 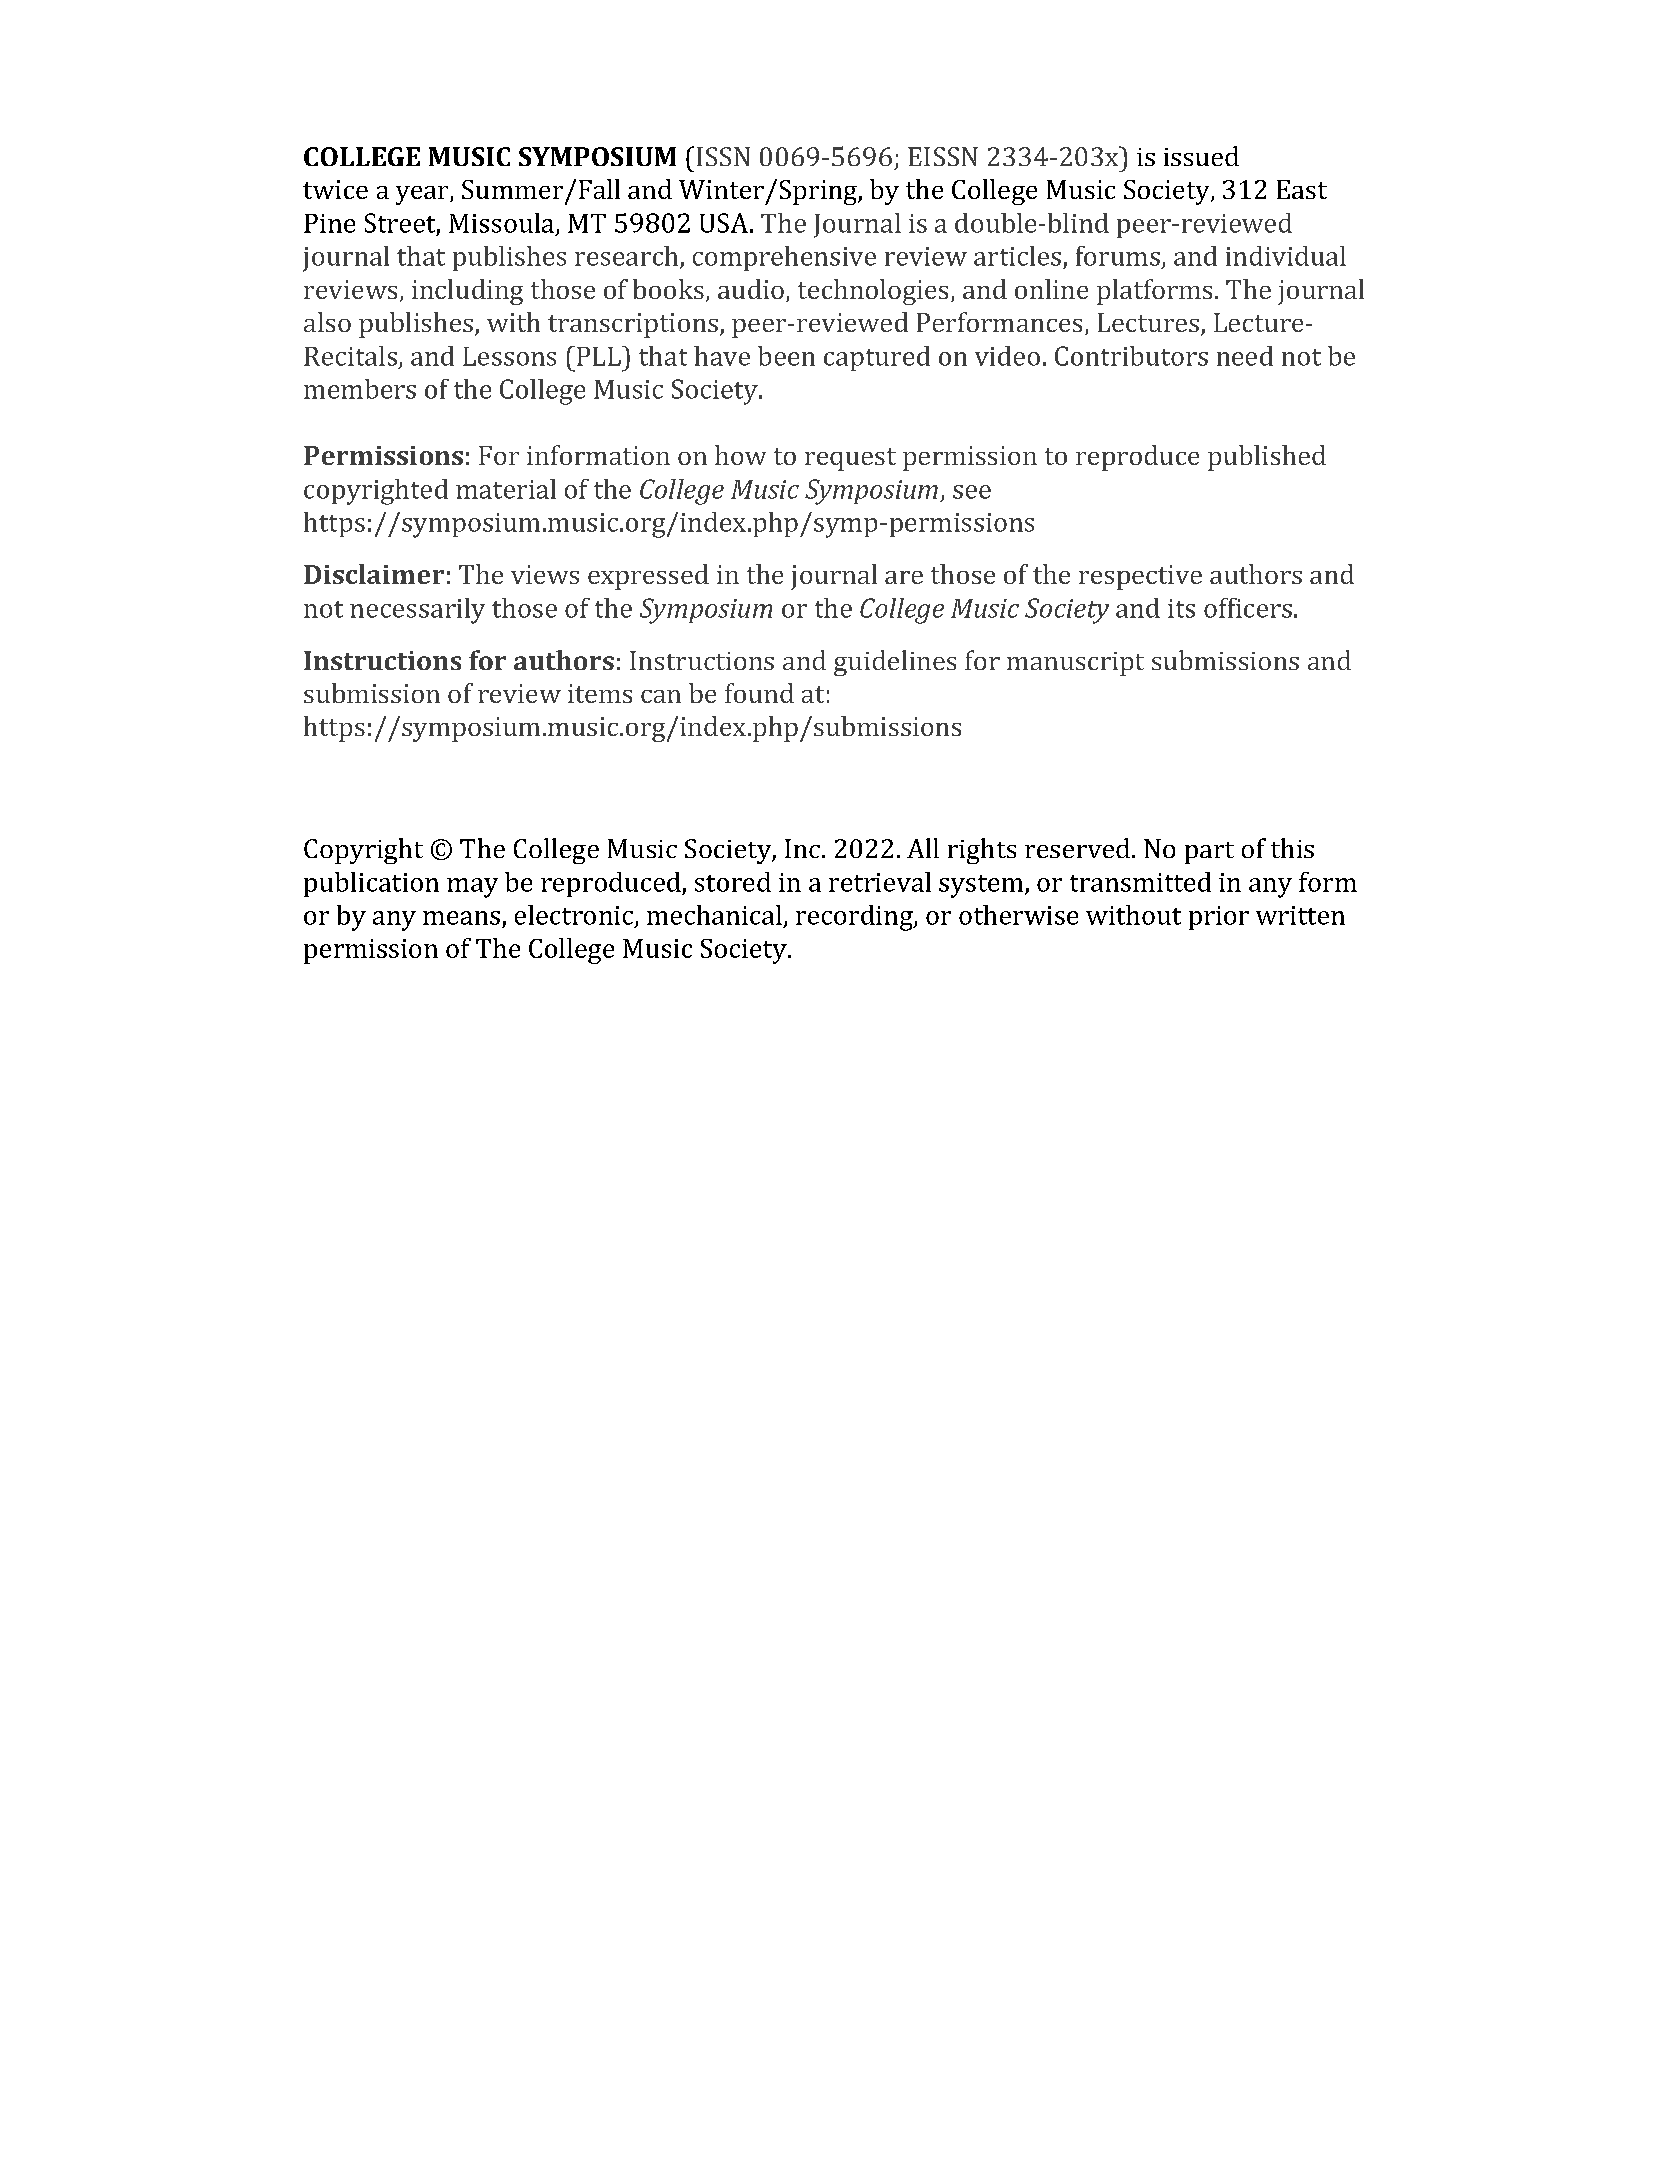 I want to click on issued, so click(x=1201, y=156).
